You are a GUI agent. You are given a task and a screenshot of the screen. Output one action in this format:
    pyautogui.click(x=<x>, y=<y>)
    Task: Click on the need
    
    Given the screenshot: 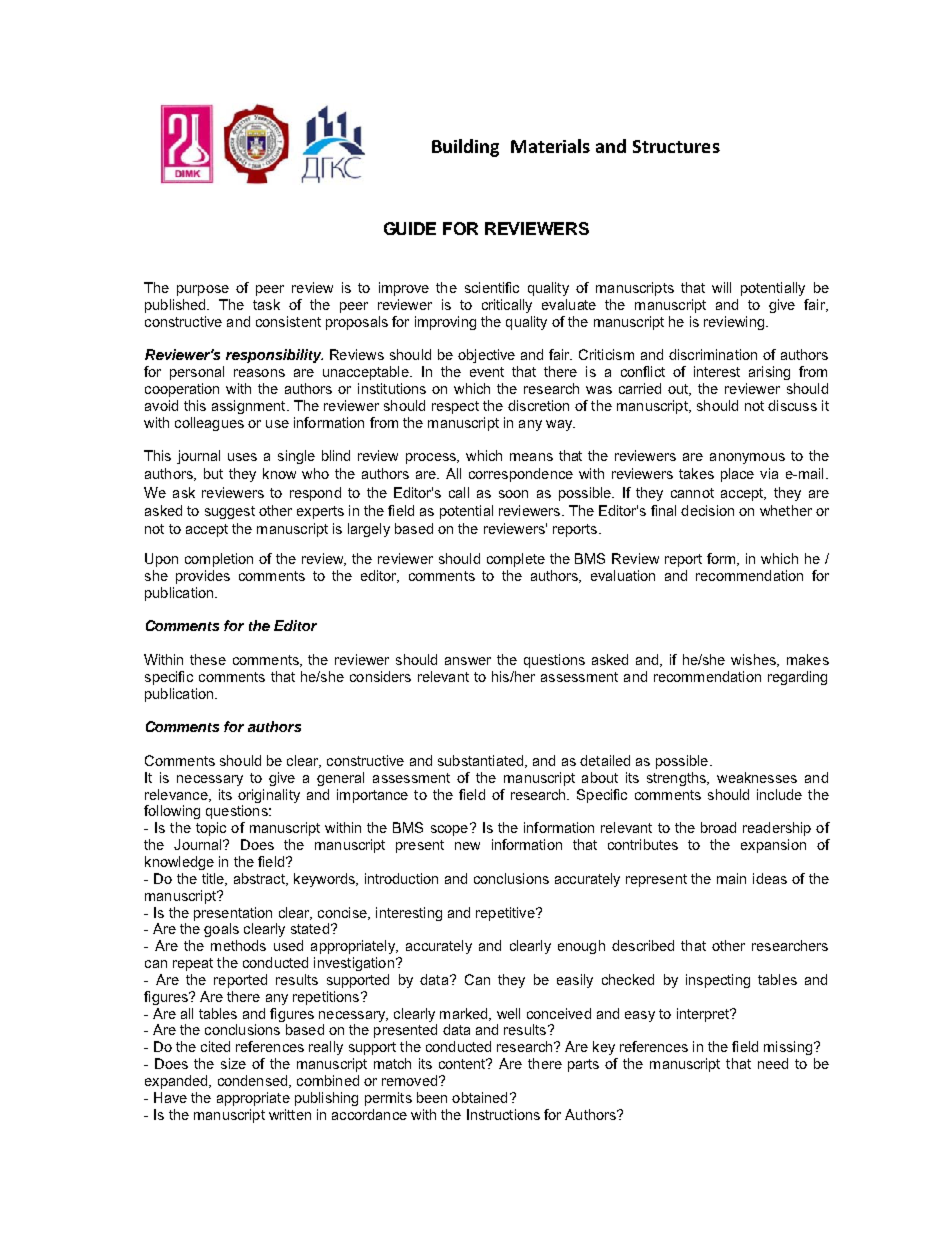 What is the action you would take?
    pyautogui.click(x=773, y=1063)
